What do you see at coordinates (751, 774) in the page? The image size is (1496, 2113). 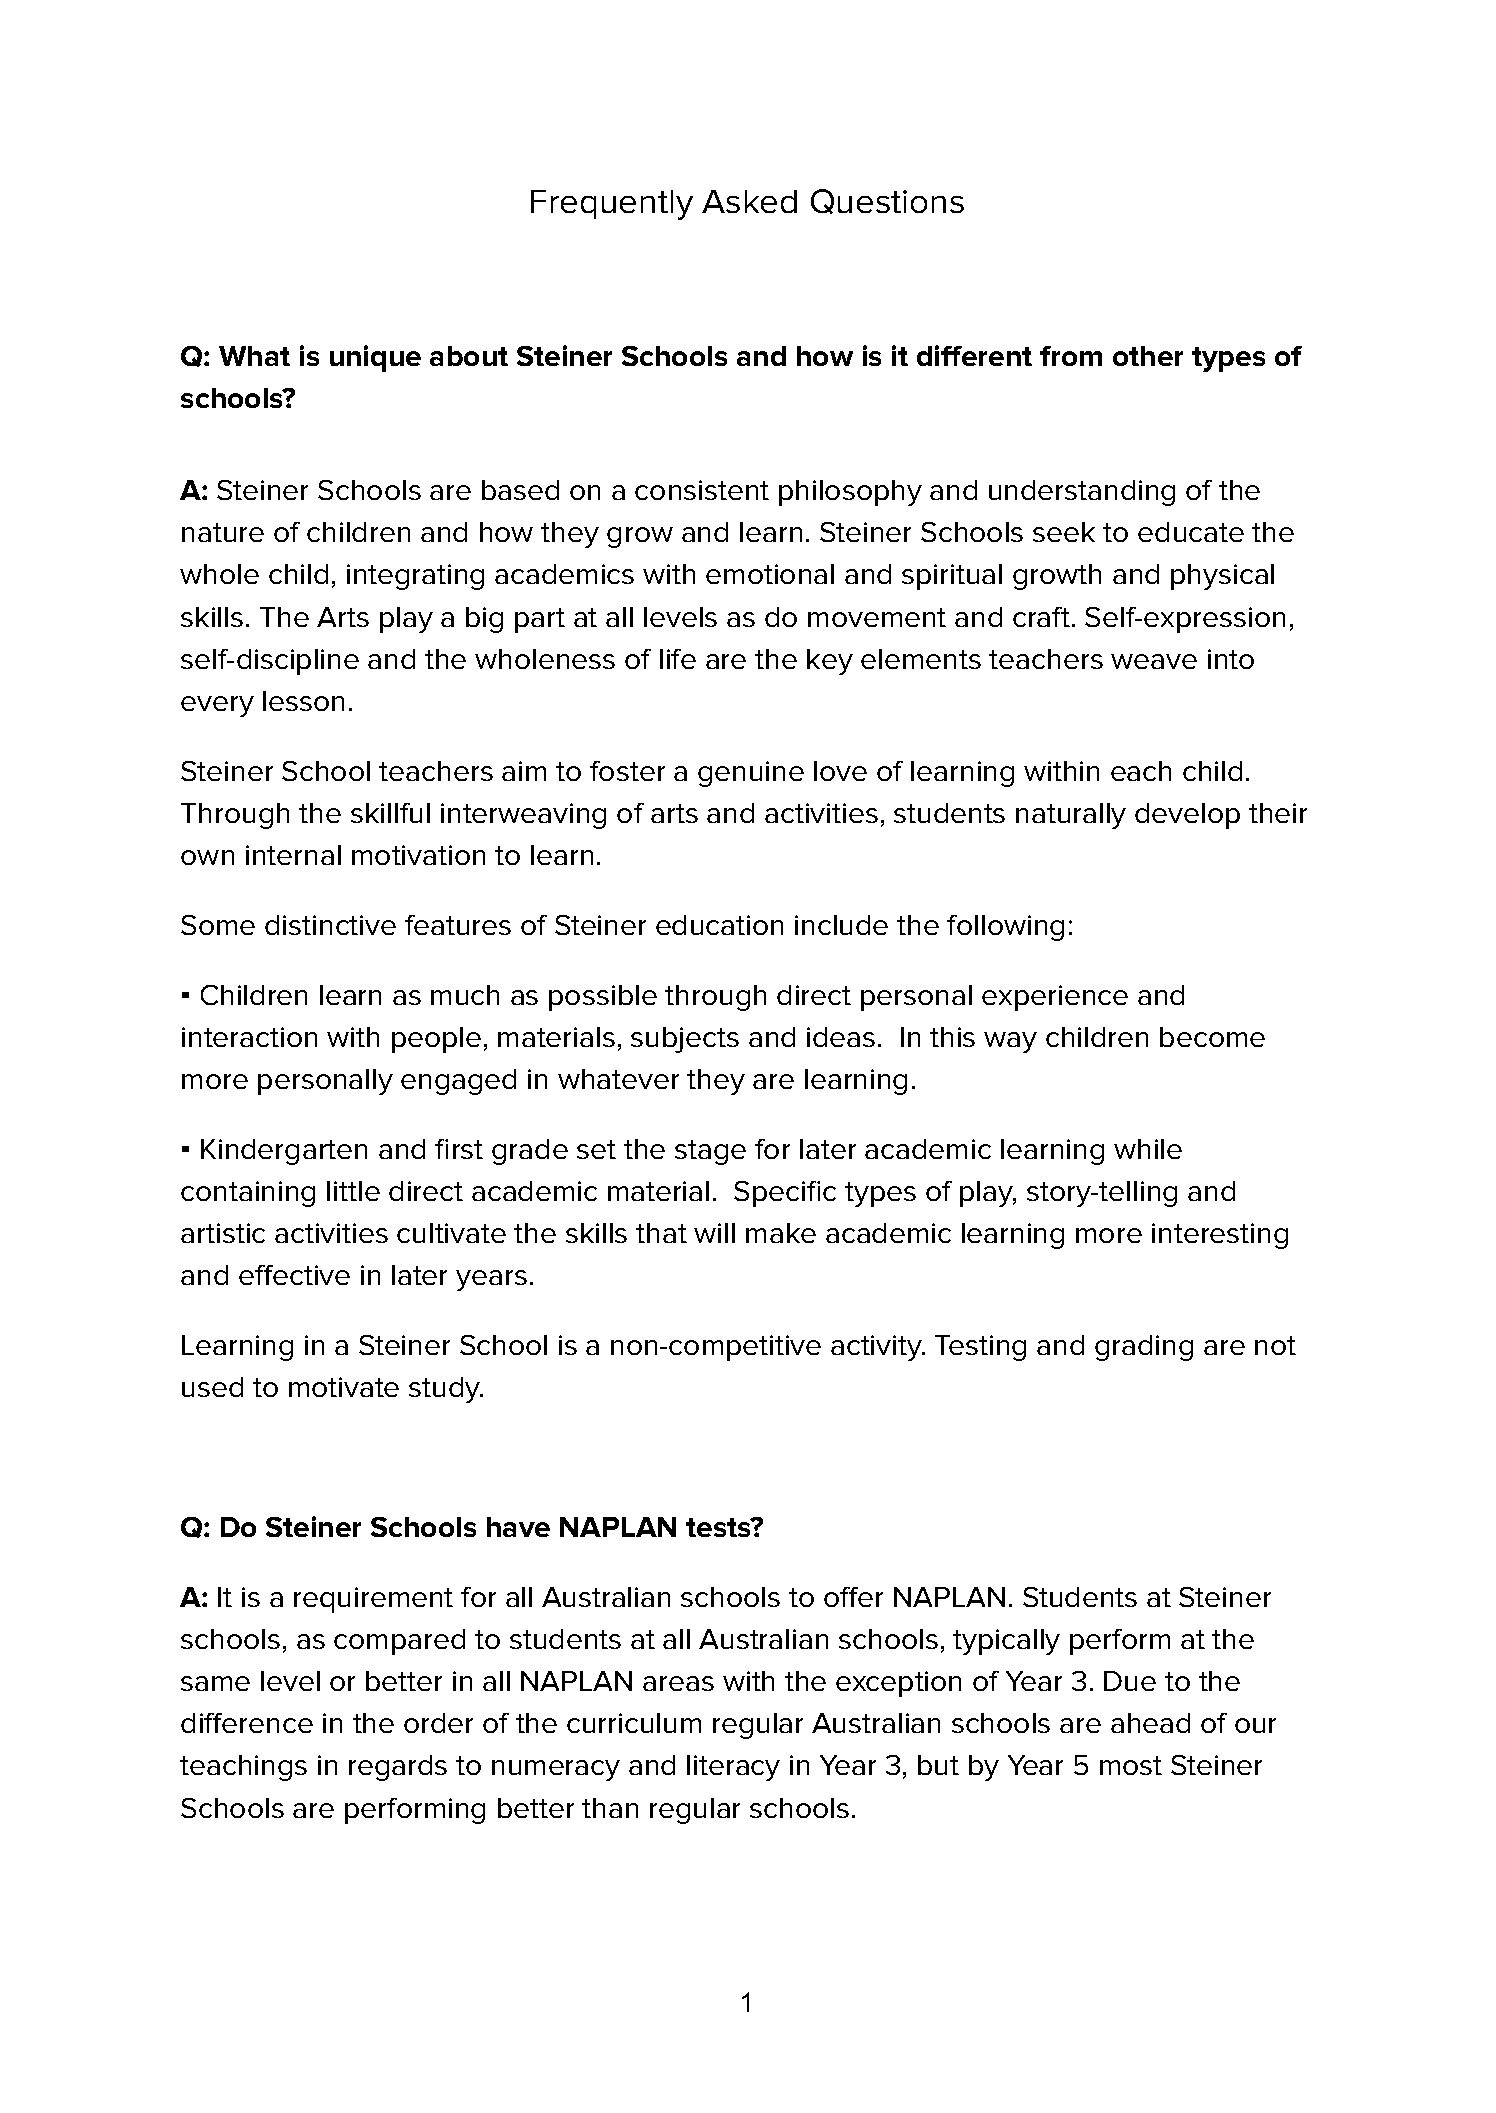 I see `genuine` at bounding box center [751, 774].
